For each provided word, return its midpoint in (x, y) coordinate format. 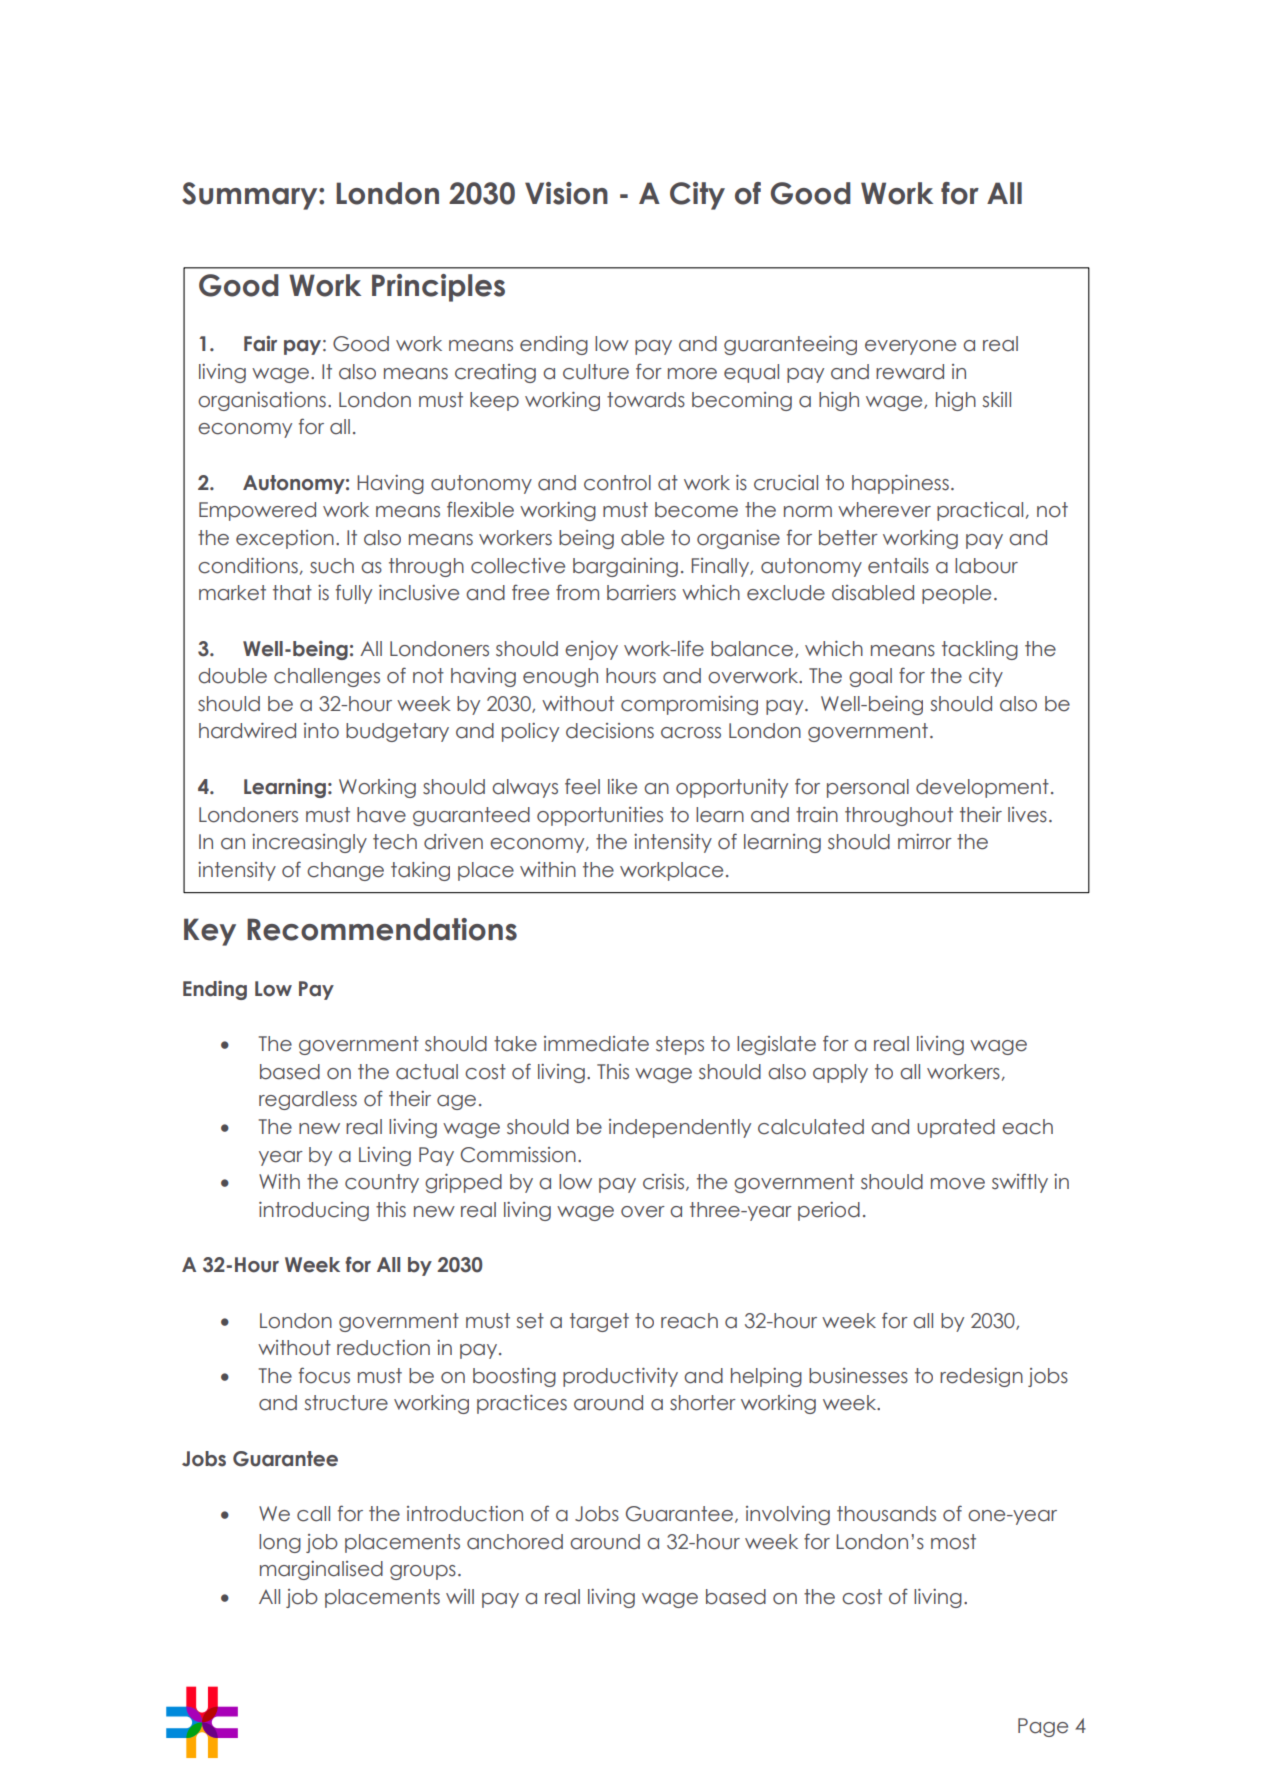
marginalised (321, 1570)
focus (324, 1375)
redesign (981, 1377)
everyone (910, 347)
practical (980, 511)
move (958, 1184)
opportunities (600, 816)
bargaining (625, 567)
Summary (251, 196)
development (982, 788)
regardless (308, 1100)
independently (680, 1128)
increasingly (309, 843)
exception (285, 539)
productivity (620, 1377)
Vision (566, 193)
